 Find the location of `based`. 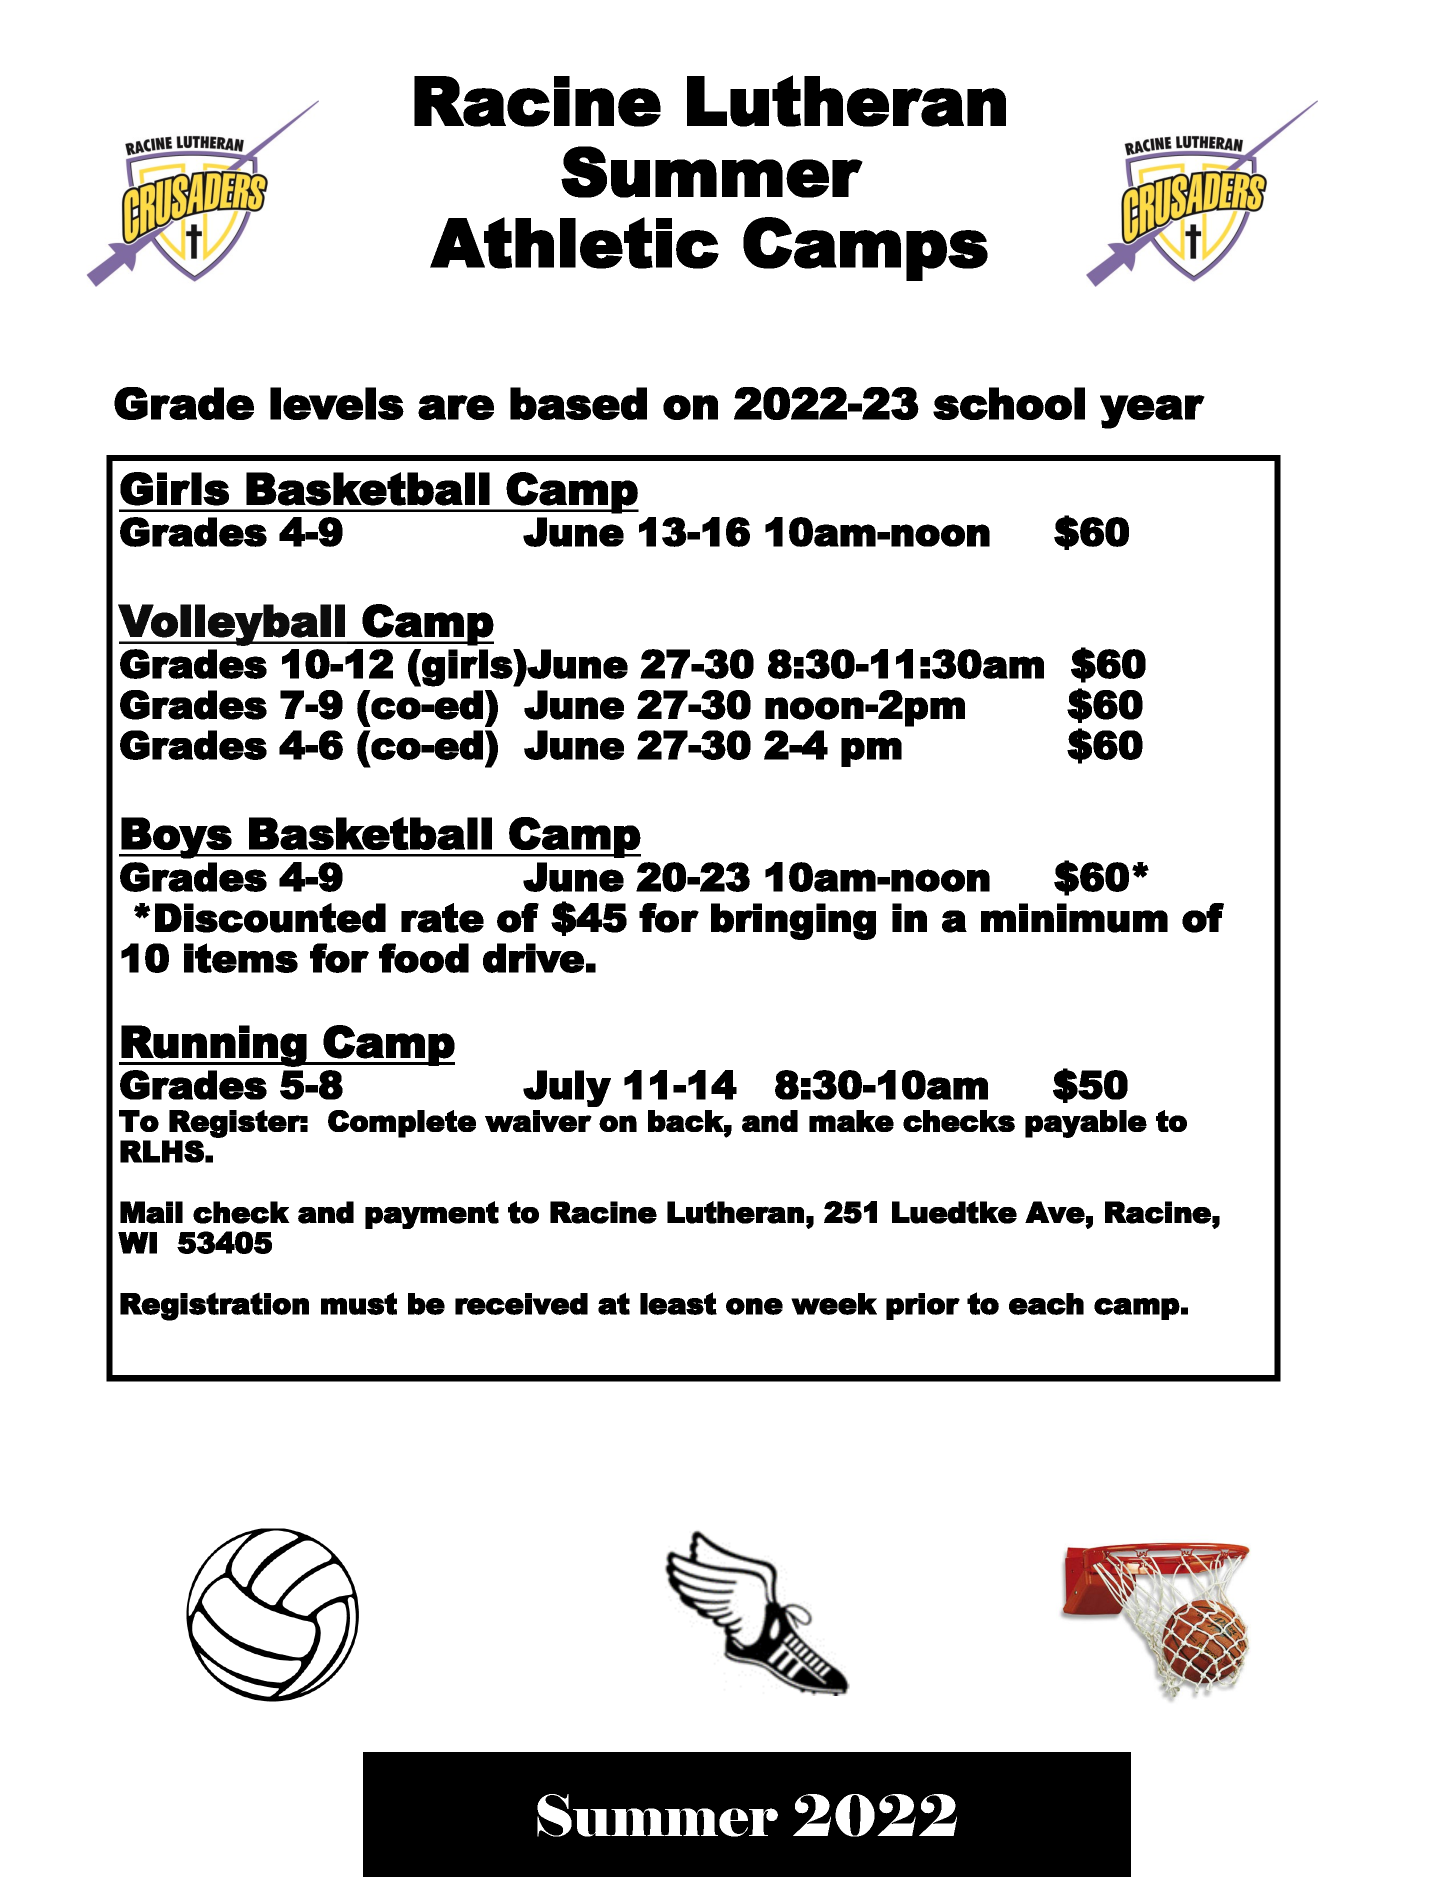

based is located at coordinates (578, 403).
